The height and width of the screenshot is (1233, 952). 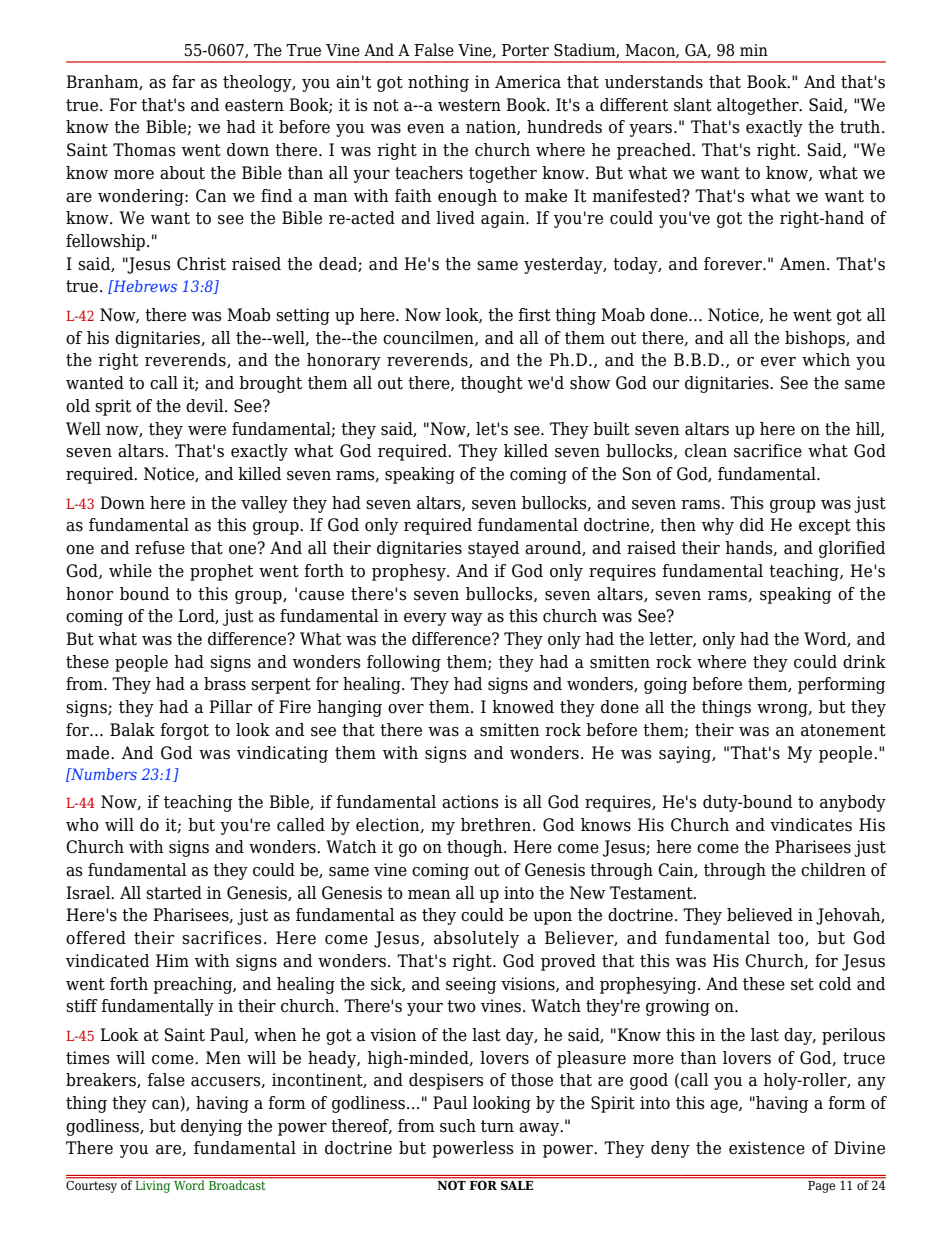 What do you see at coordinates (183, 82) in the screenshot?
I see `far` at bounding box center [183, 82].
